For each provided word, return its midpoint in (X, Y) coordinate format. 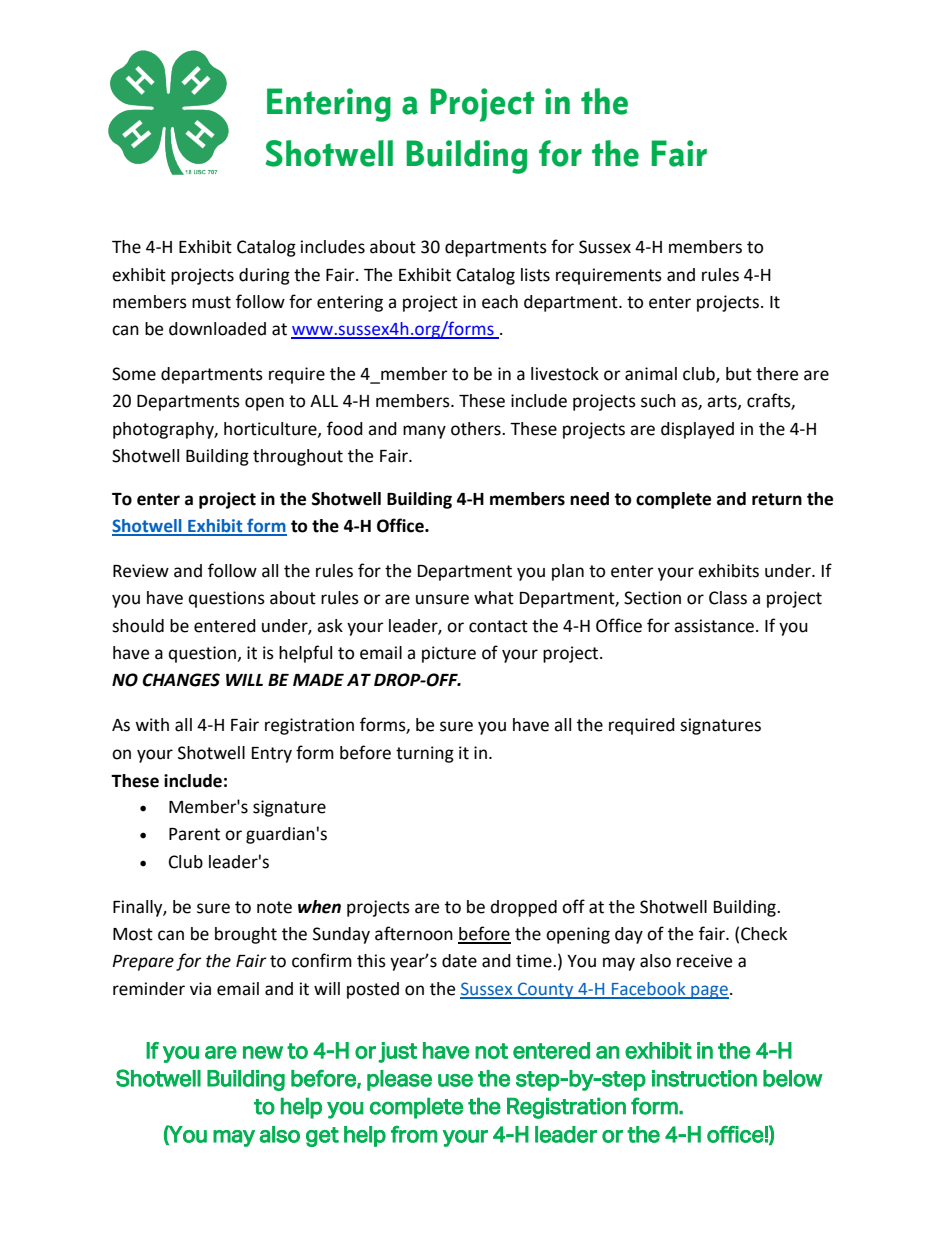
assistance (714, 626)
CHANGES (181, 680)
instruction (704, 1078)
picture (449, 654)
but (739, 374)
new (263, 1052)
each (500, 302)
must (211, 302)
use (455, 1080)
